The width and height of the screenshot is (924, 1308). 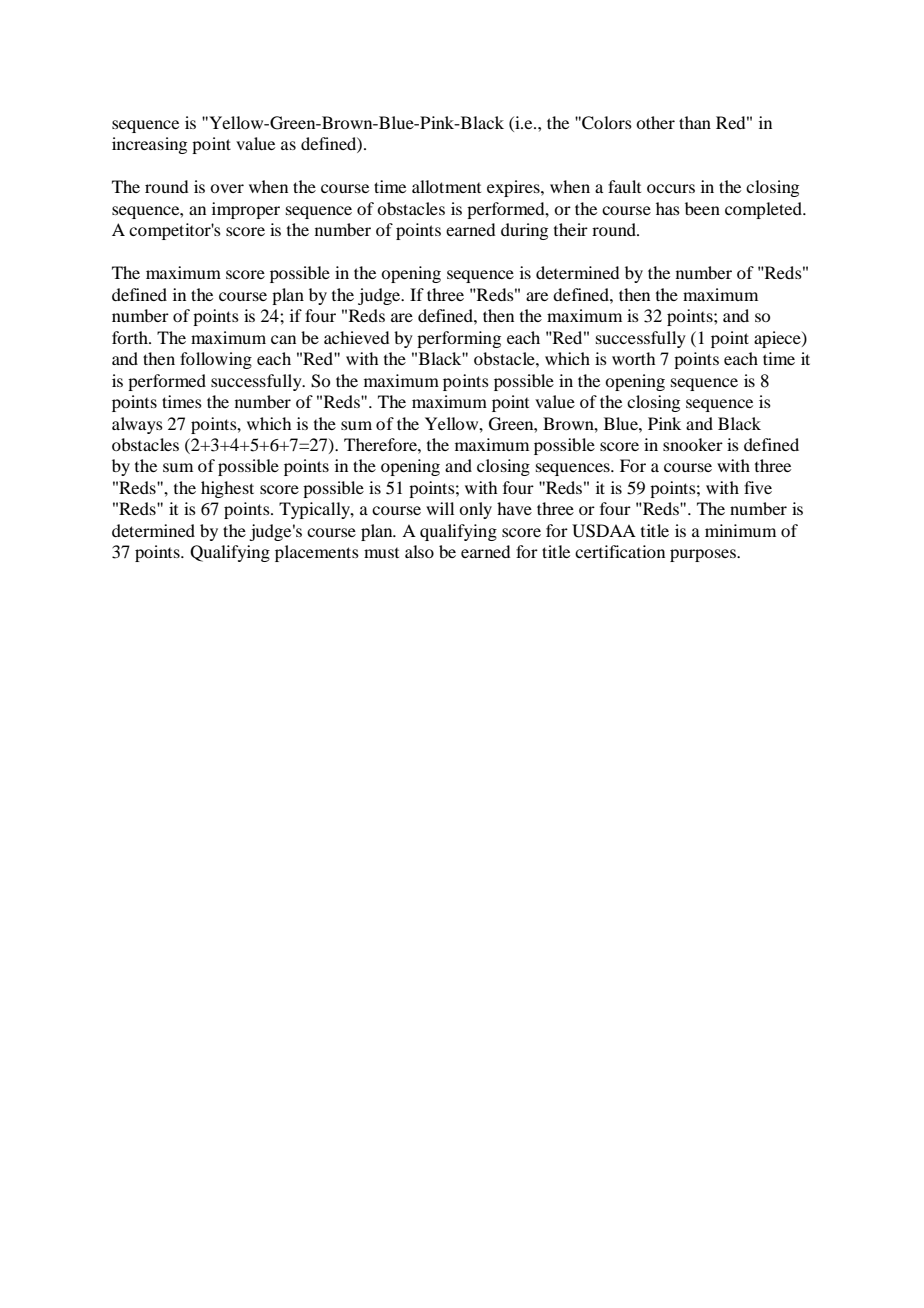 I want to click on placements, so click(x=317, y=553).
